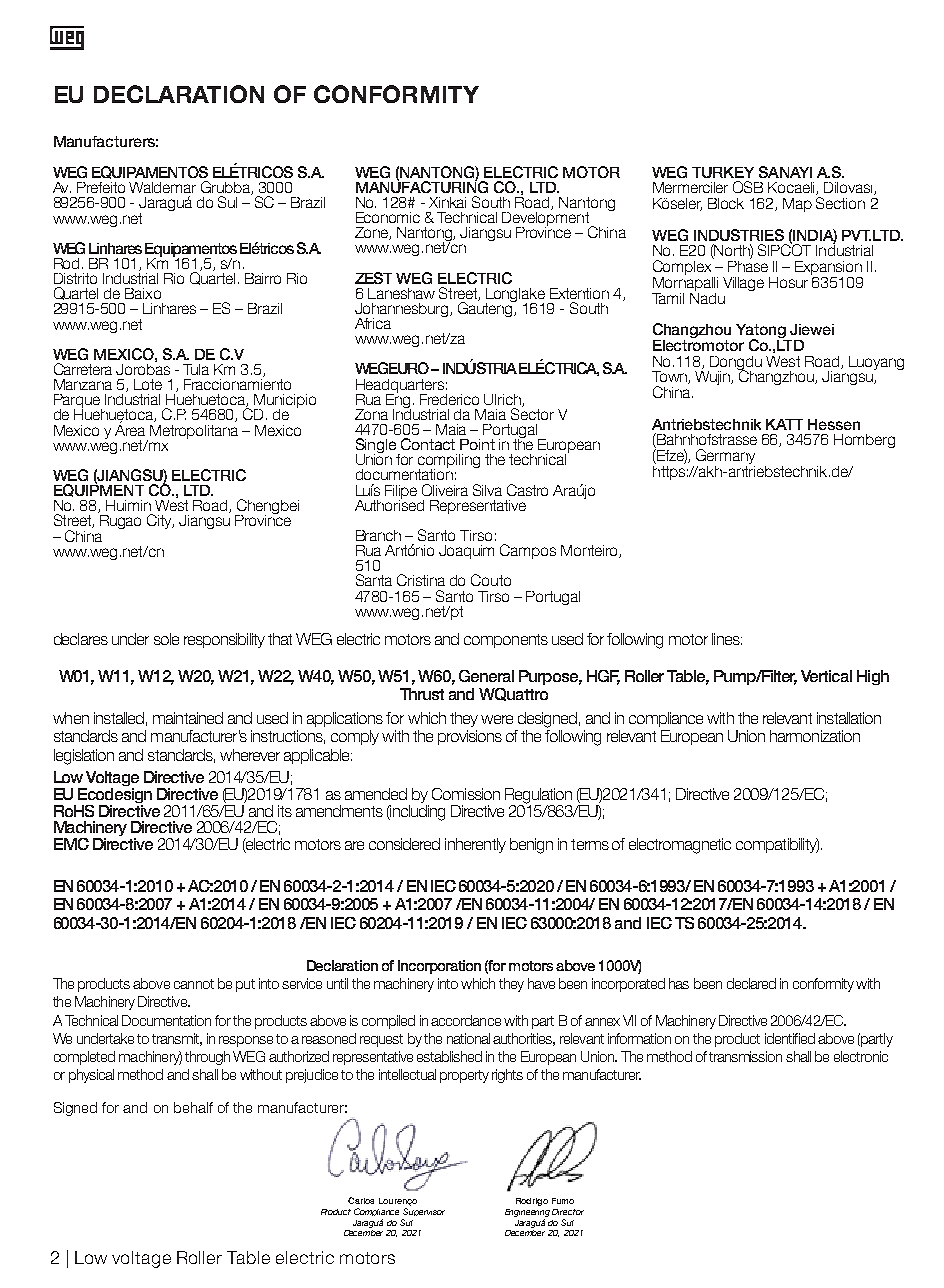 This document has height=1288, width=944. What do you see at coordinates (532, 1202) in the document?
I see `Rodrigo` at bounding box center [532, 1202].
